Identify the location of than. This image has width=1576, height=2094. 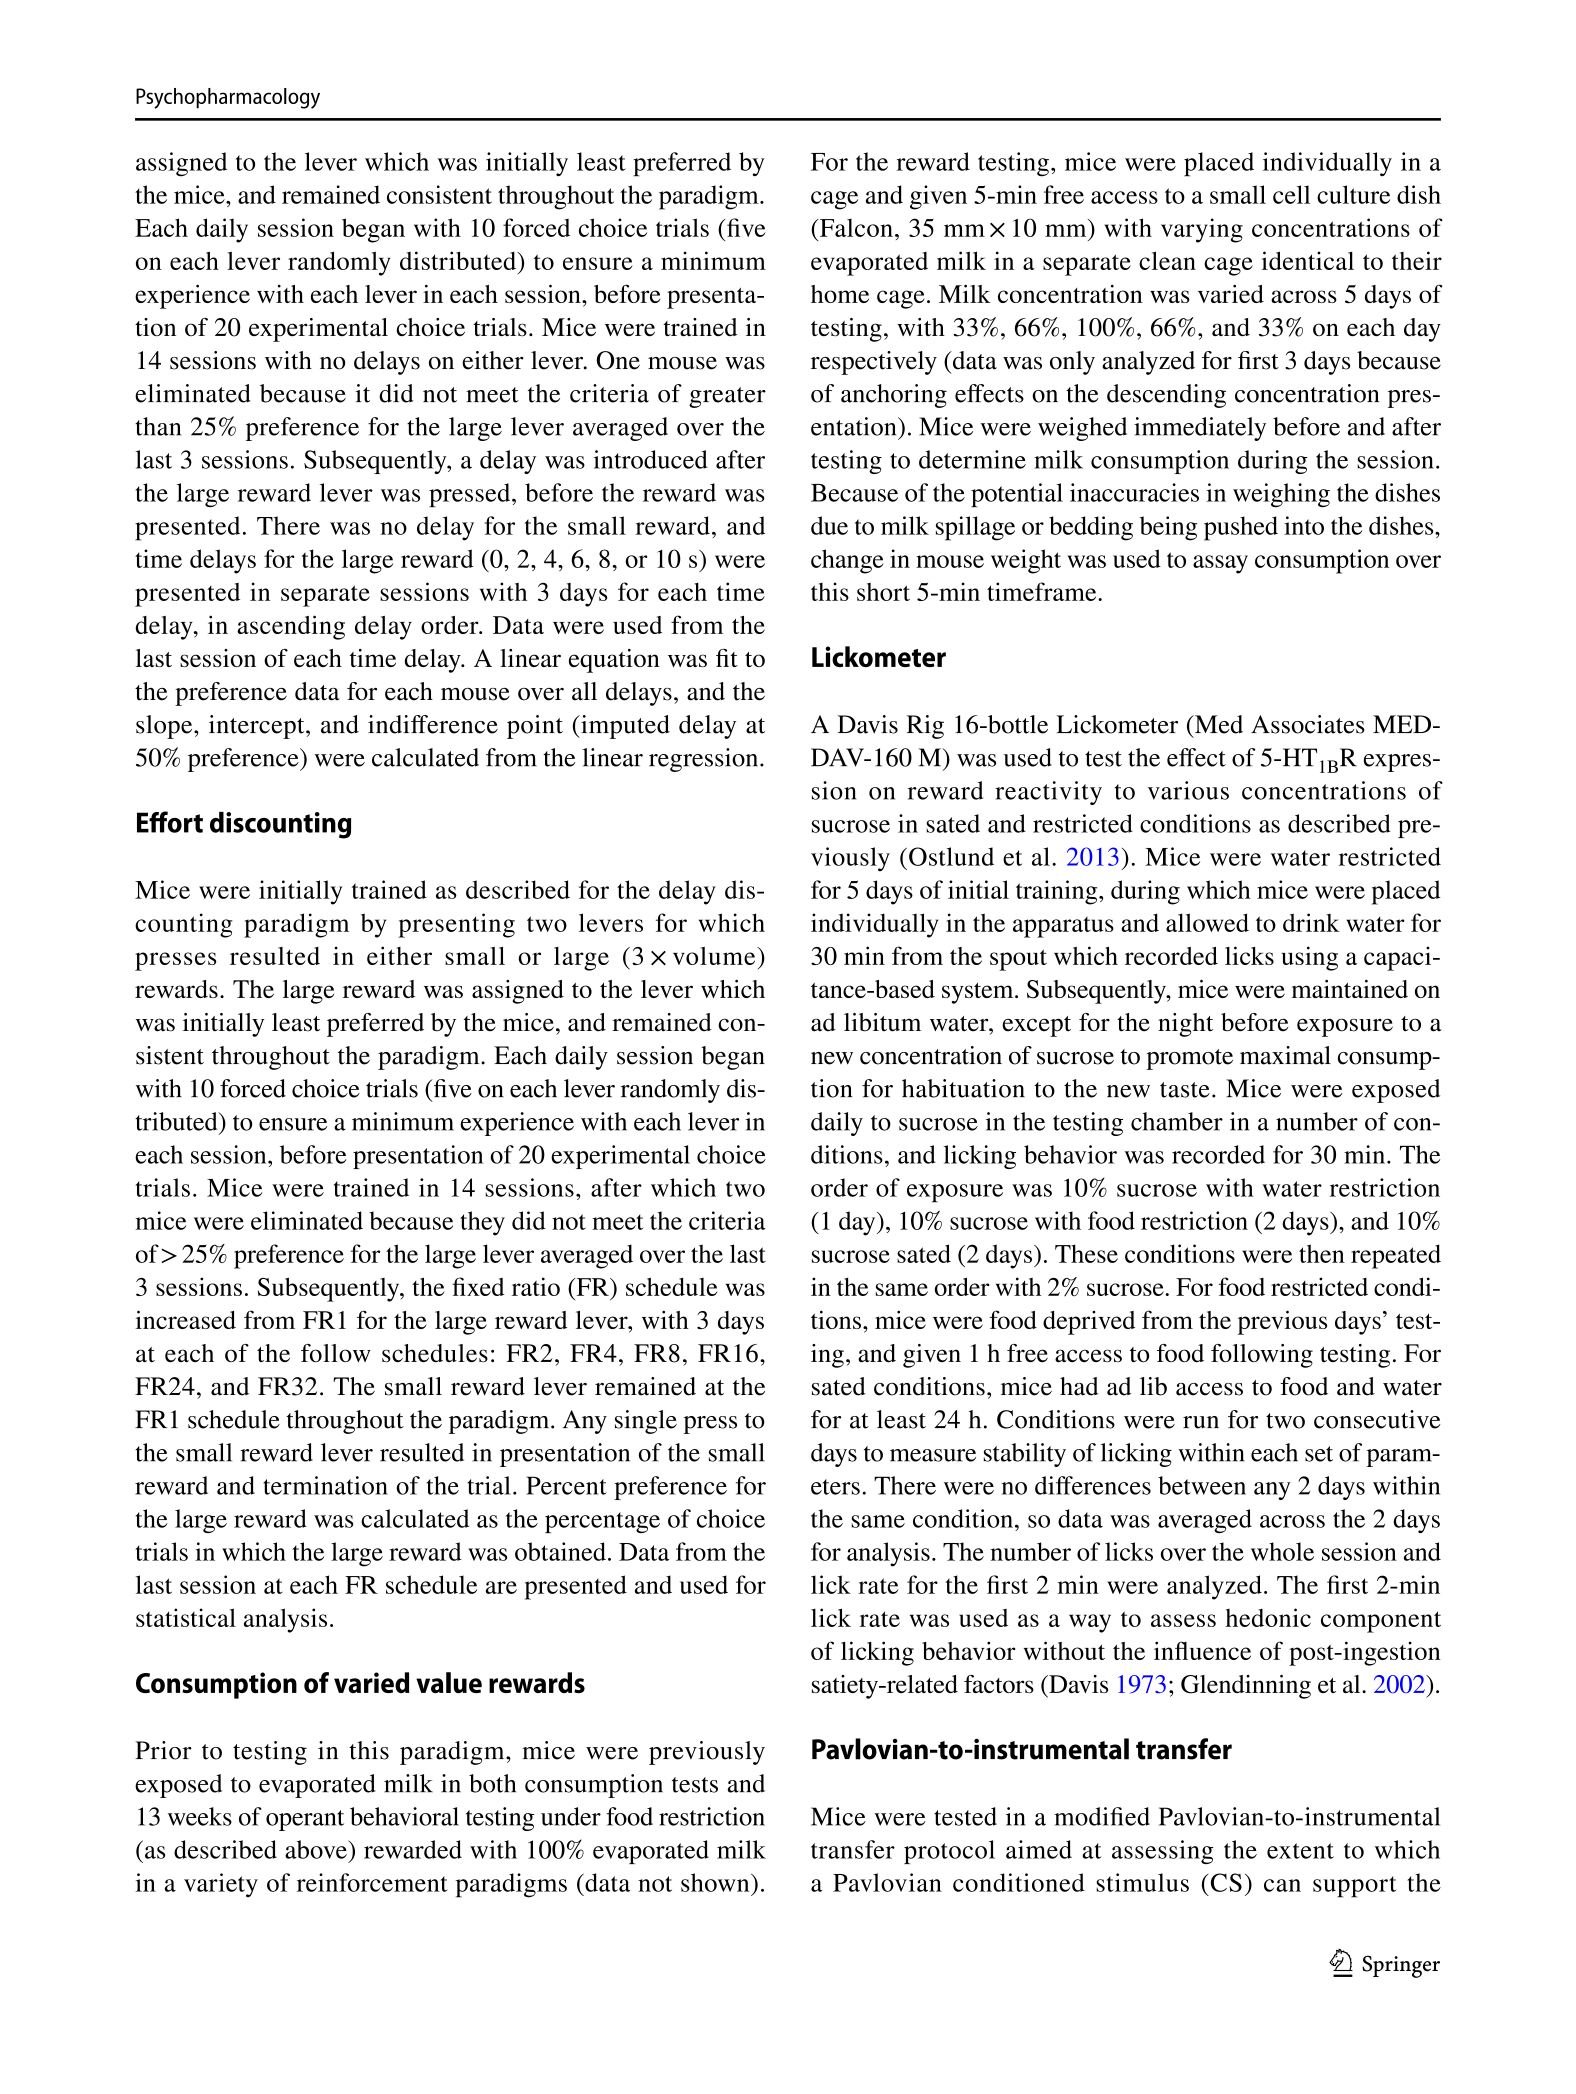
(158, 426).
